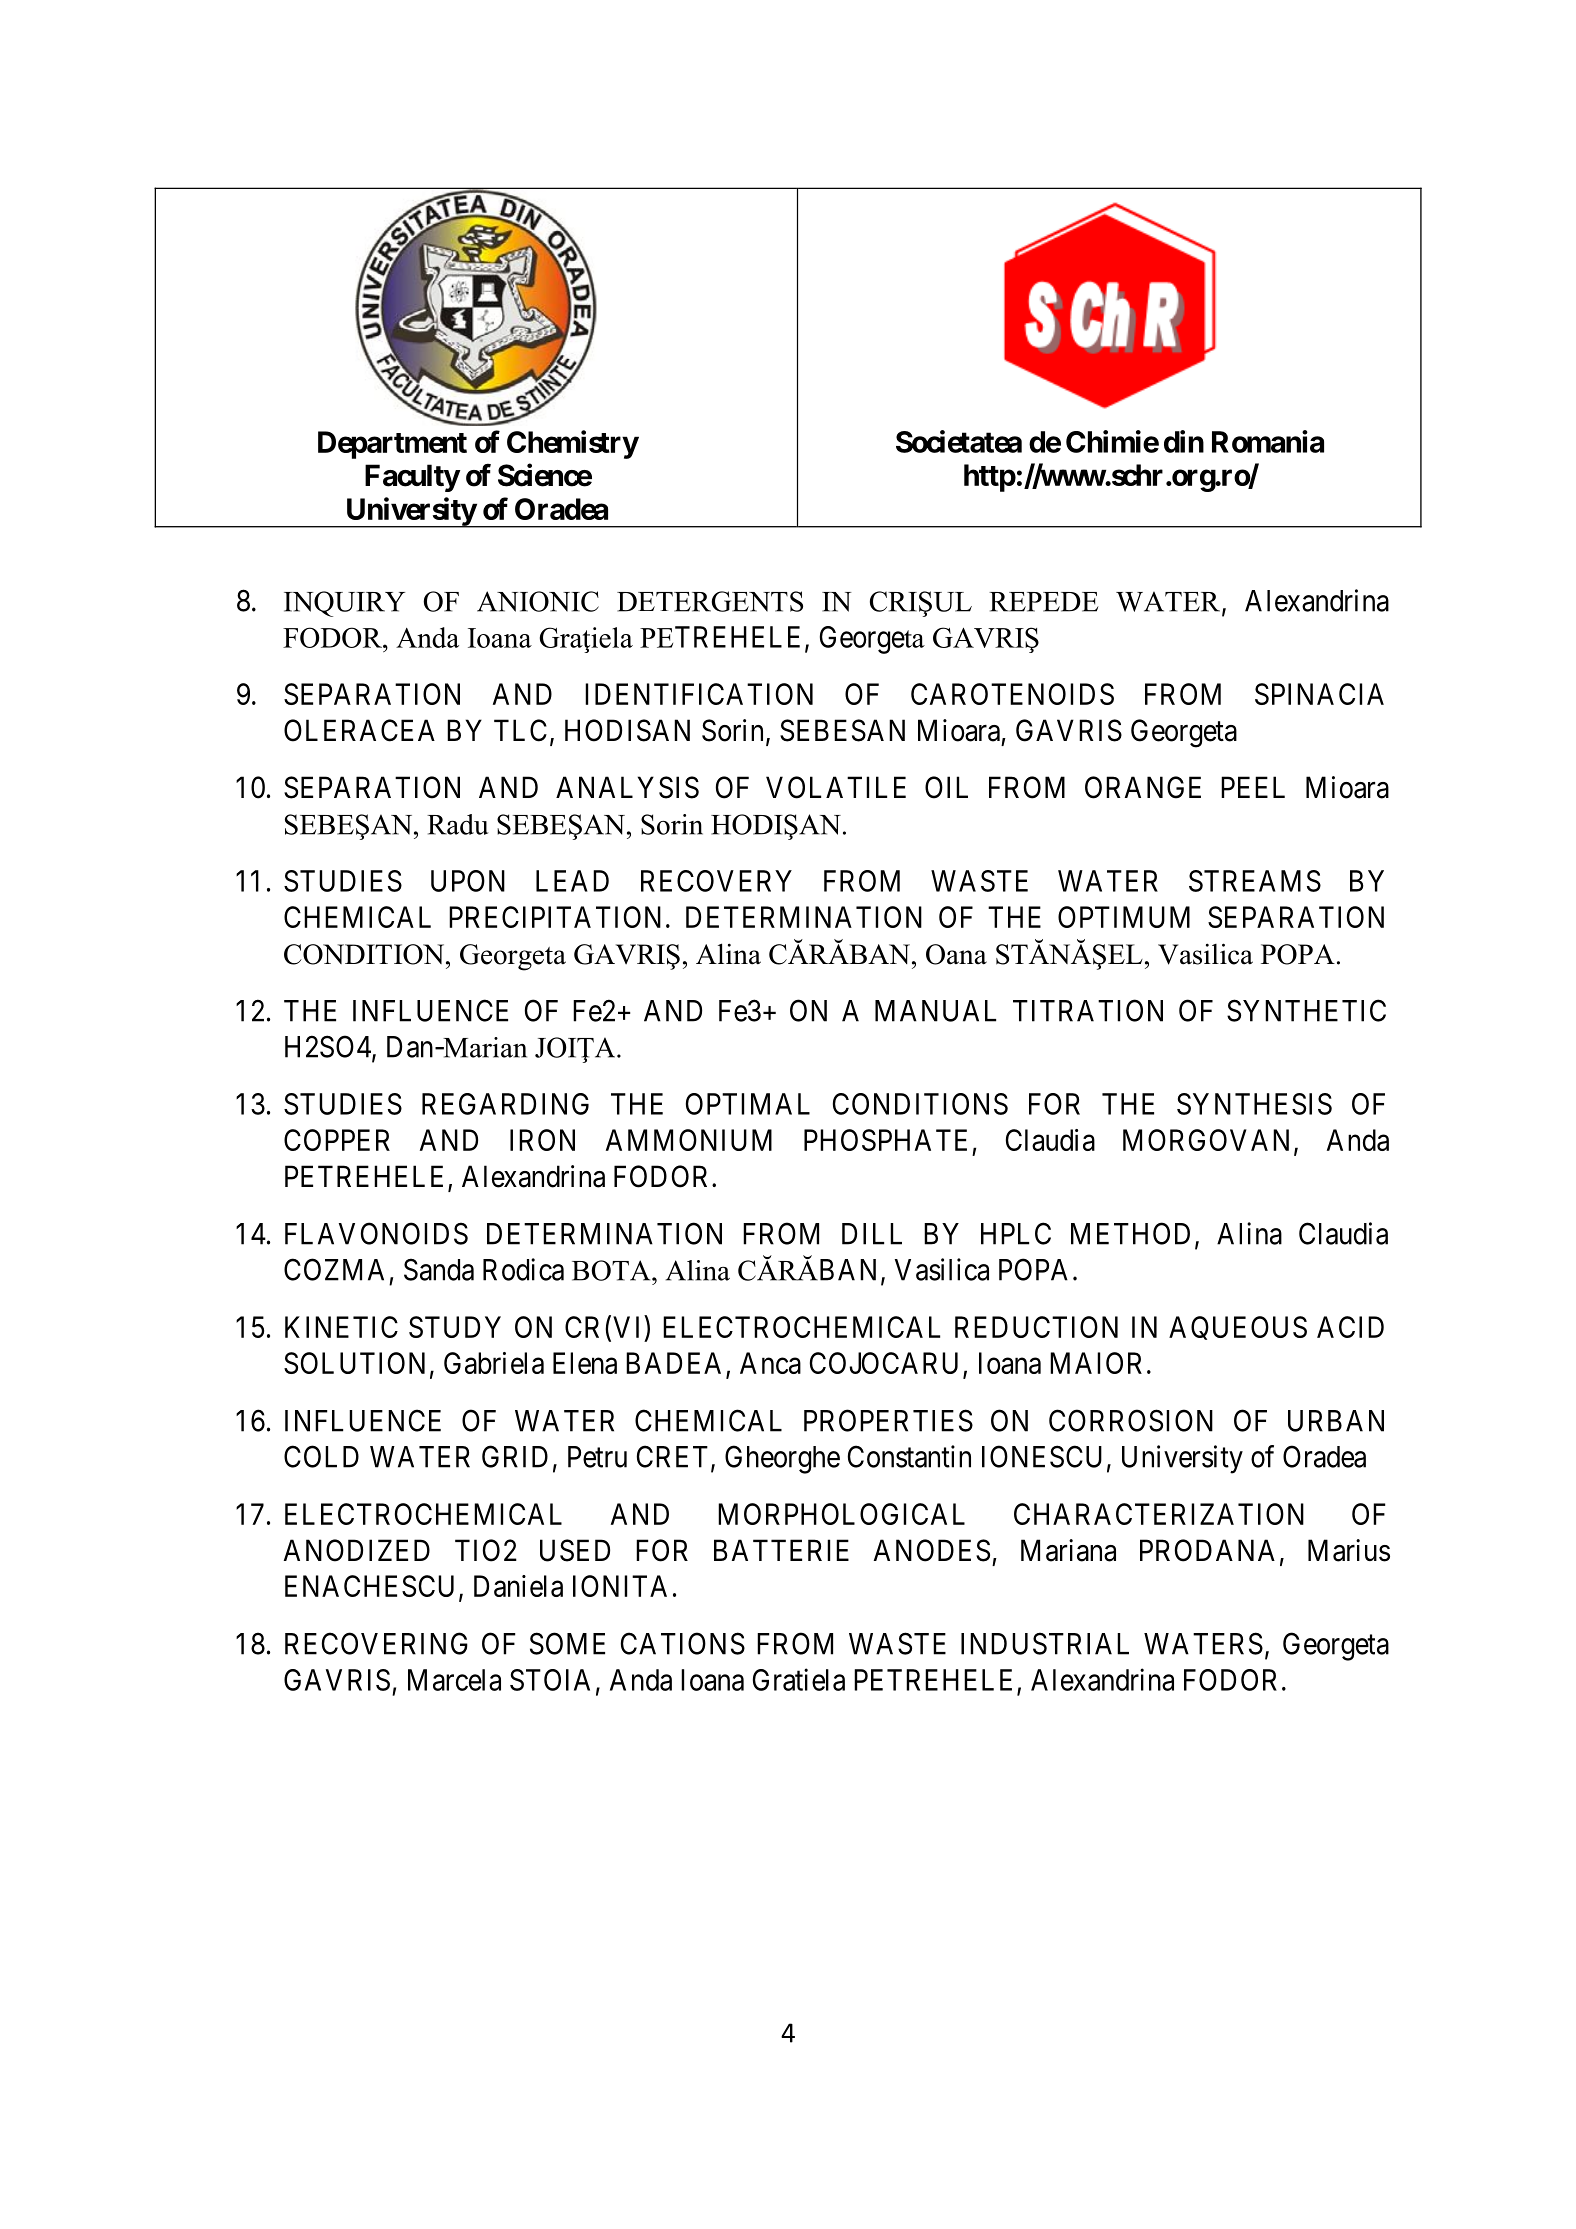  What do you see at coordinates (468, 881) in the screenshot?
I see `UPON` at bounding box center [468, 881].
